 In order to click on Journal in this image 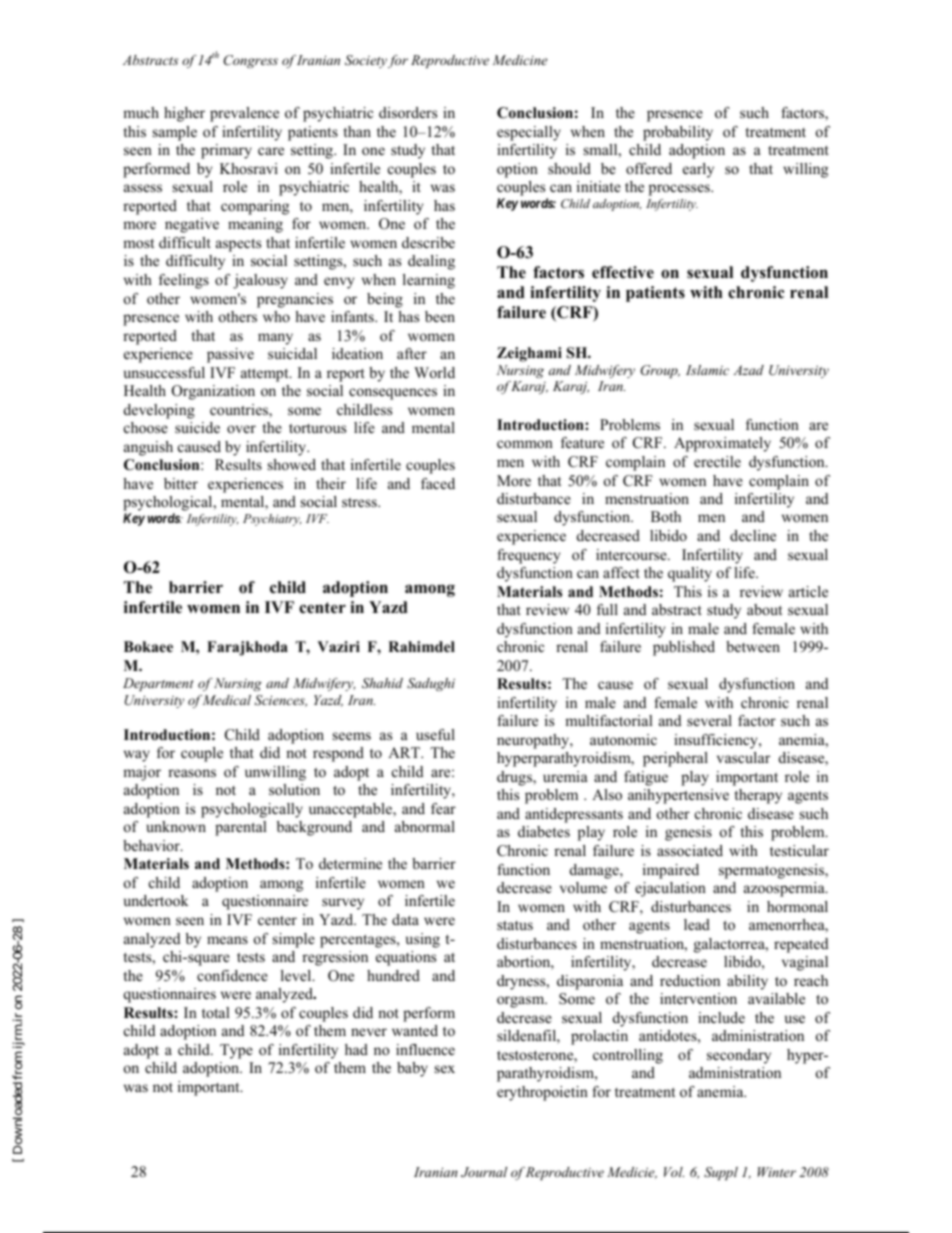, I will do `click(484, 1172)`.
